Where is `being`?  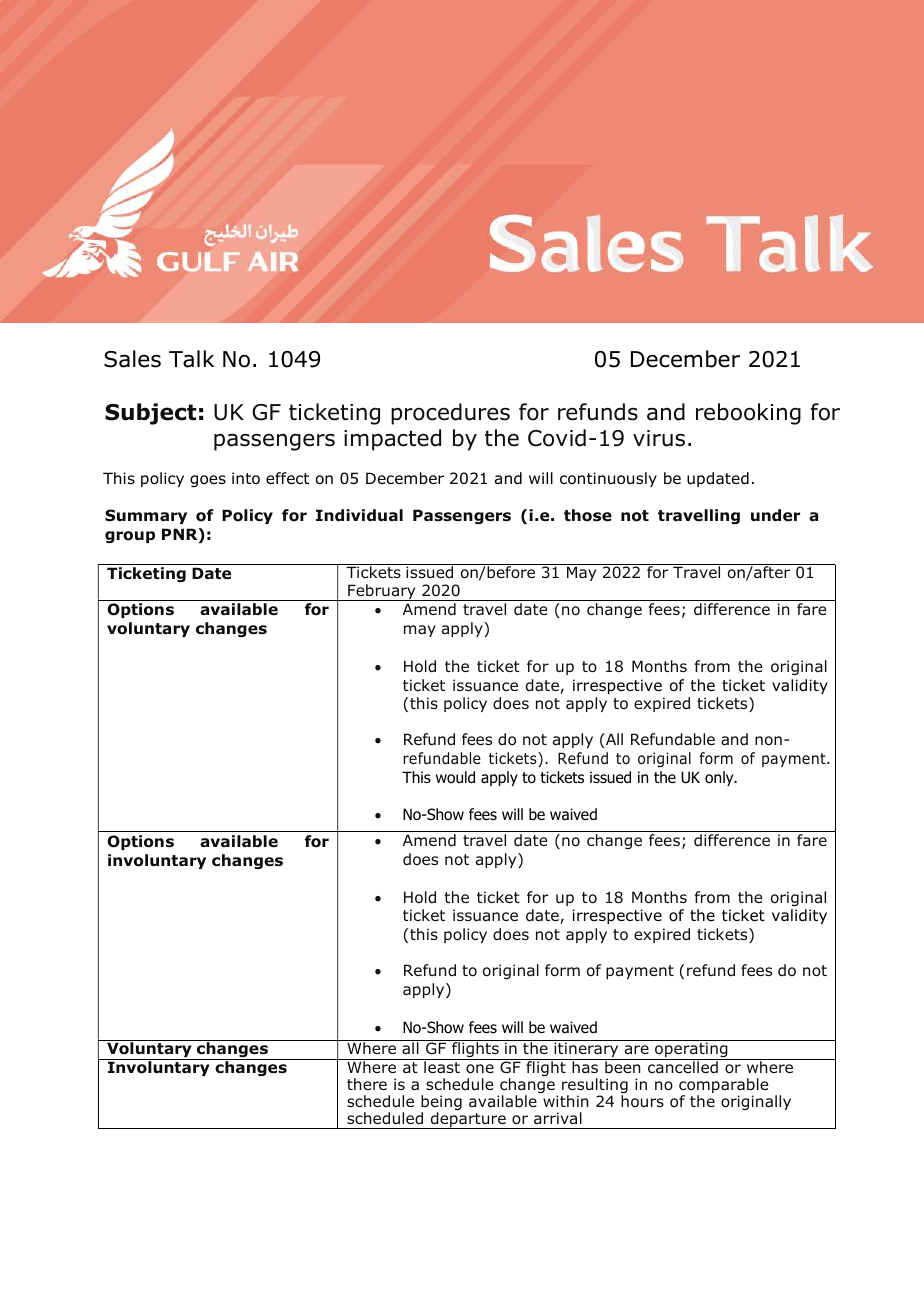
being is located at coordinates (441, 1104).
